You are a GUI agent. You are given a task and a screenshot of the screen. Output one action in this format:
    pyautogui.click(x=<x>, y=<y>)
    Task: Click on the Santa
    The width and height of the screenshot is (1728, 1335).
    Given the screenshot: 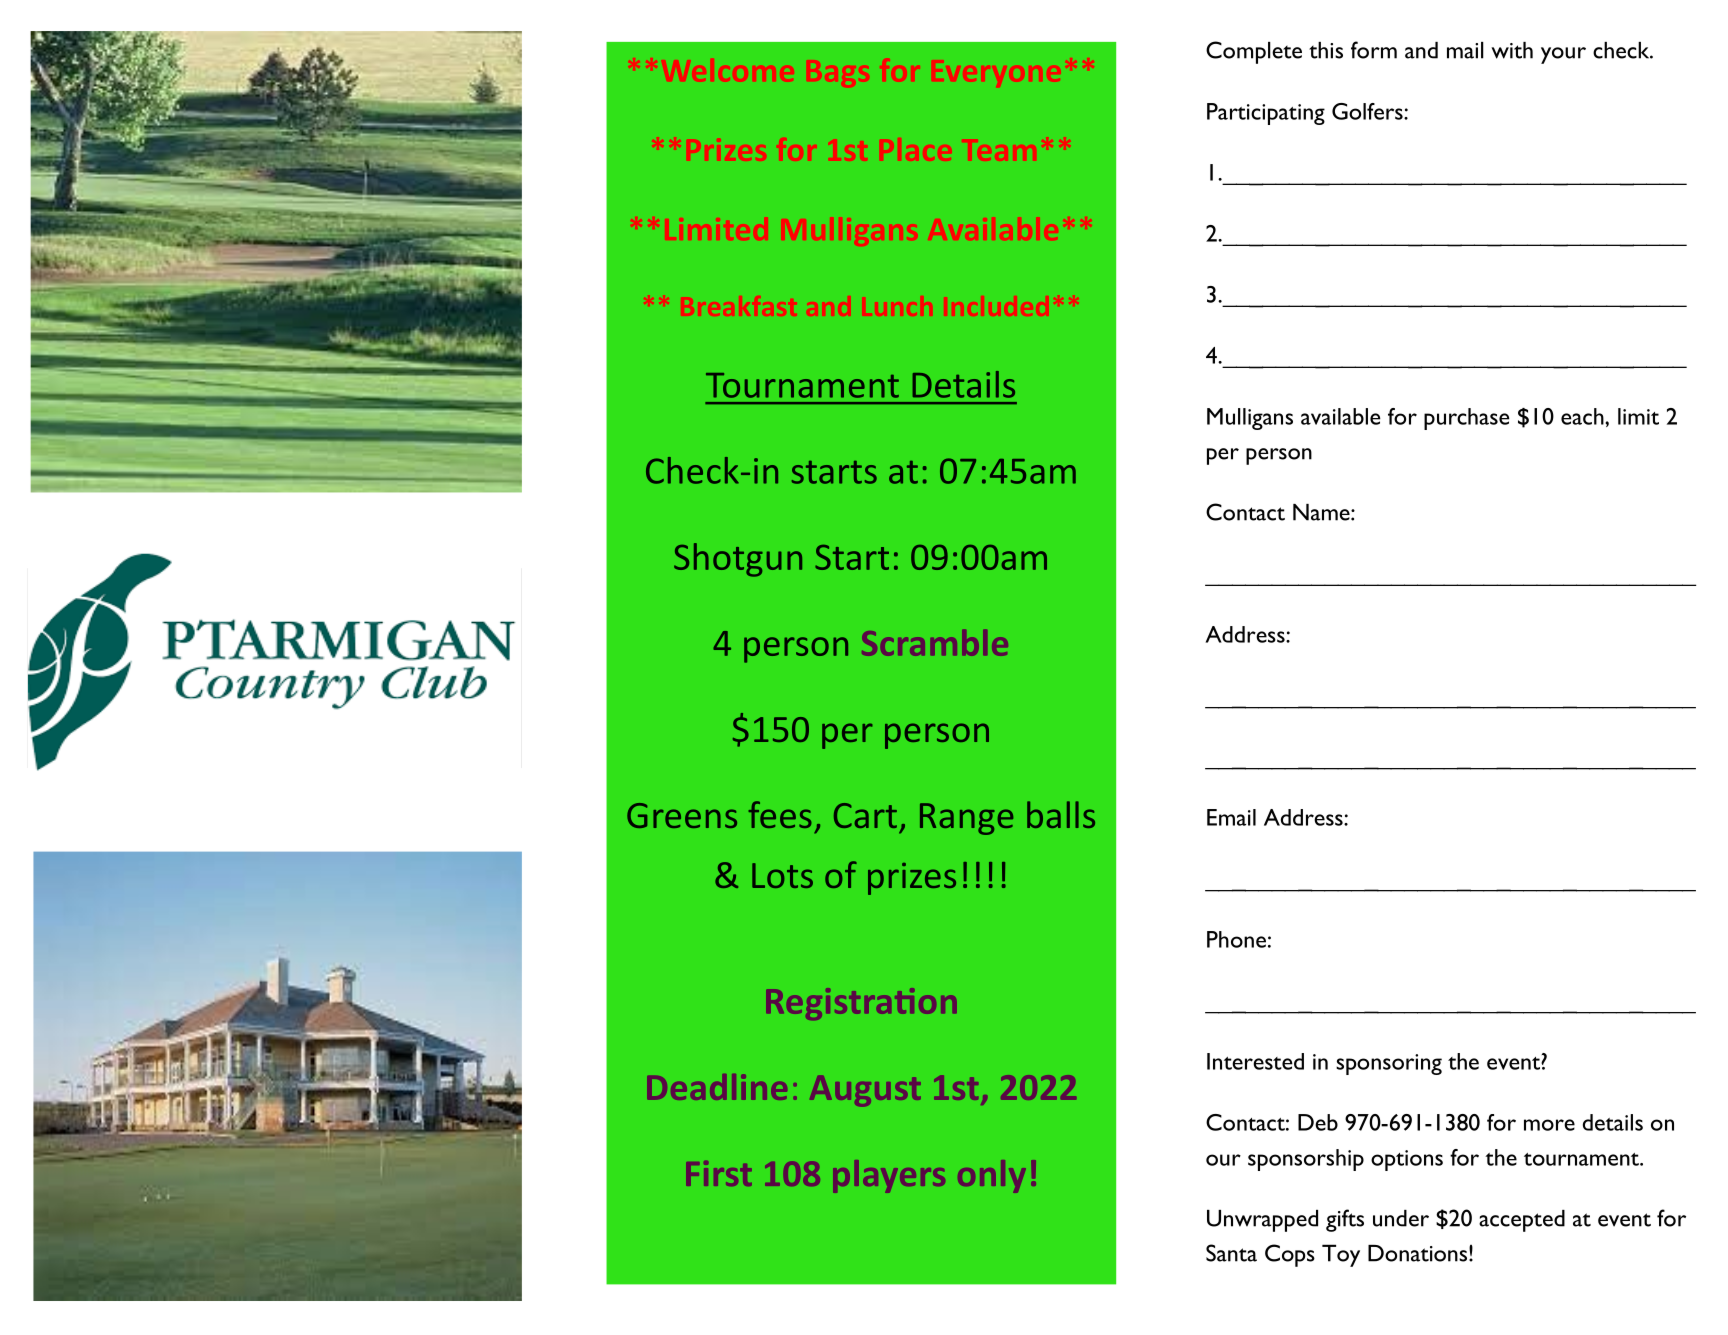 What is the action you would take?
    pyautogui.click(x=1231, y=1253)
